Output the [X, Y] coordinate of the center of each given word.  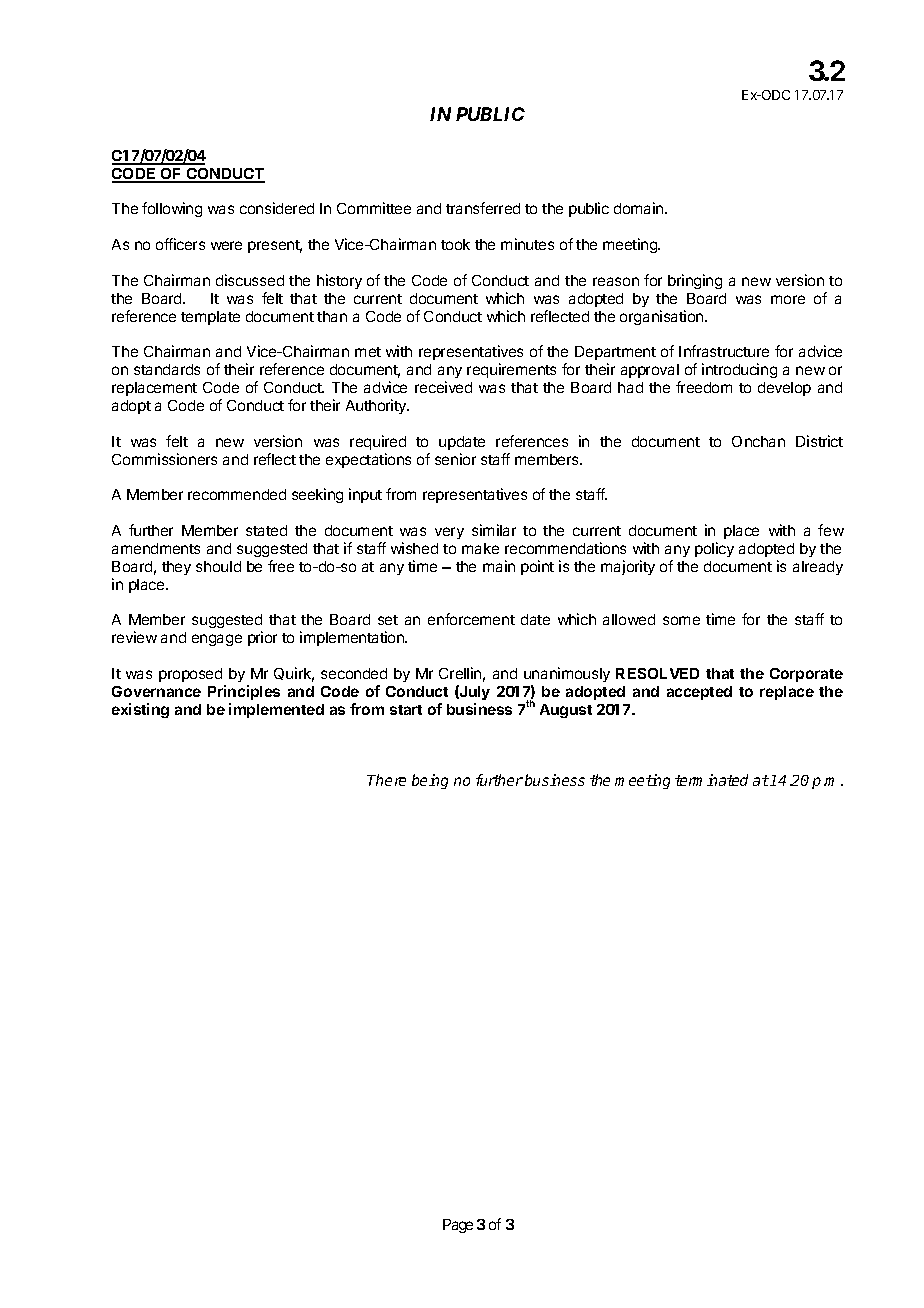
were [226, 245]
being [430, 781]
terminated [711, 780]
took [455, 244]
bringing [695, 281]
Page [458, 1226]
